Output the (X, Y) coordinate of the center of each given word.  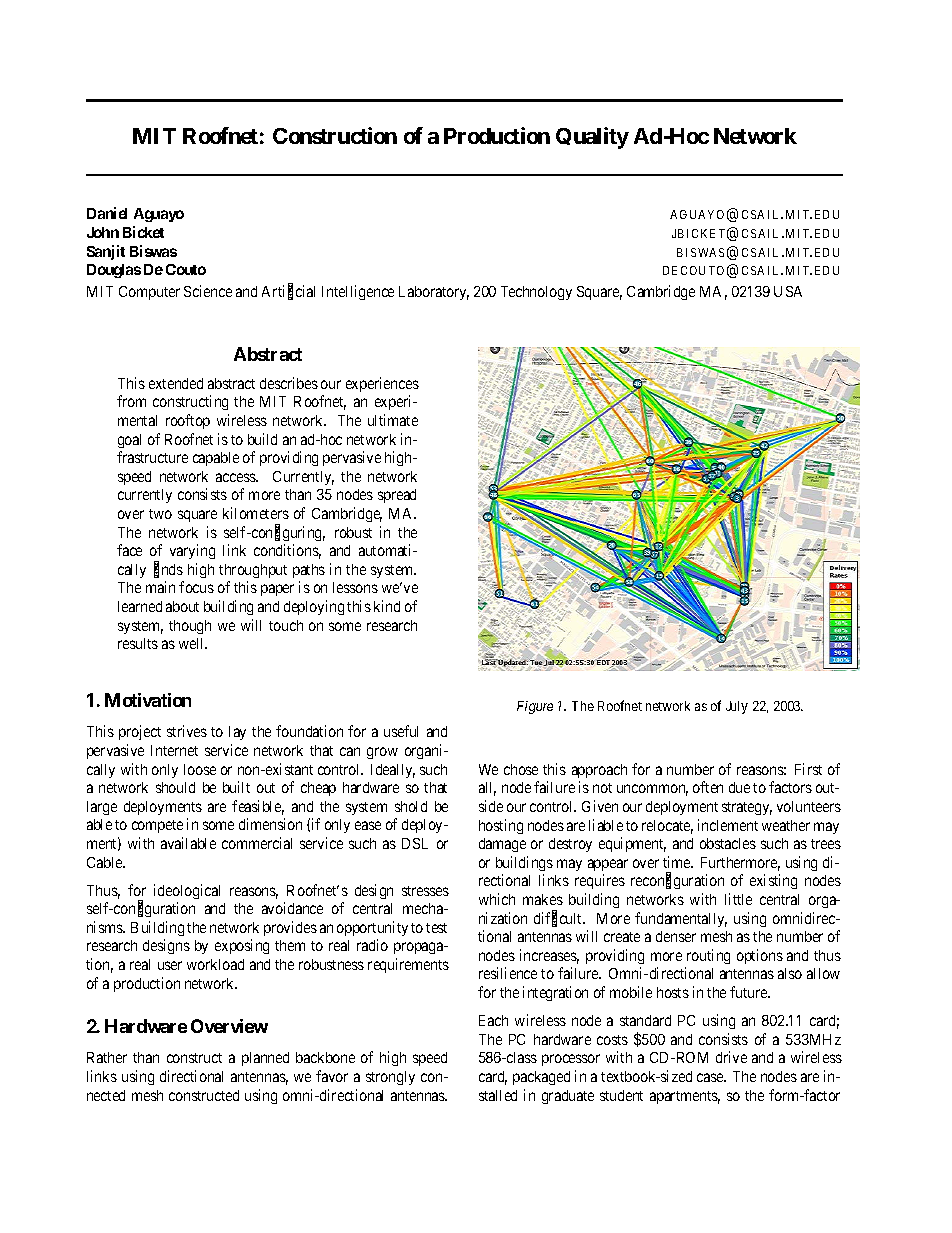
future (750, 992)
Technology (536, 293)
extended (176, 383)
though (190, 627)
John (103, 232)
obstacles (728, 843)
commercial (257, 843)
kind (387, 606)
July (737, 707)
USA (788, 291)
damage (502, 845)
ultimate (393, 420)
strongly (390, 1078)
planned (265, 1059)
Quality (592, 138)
